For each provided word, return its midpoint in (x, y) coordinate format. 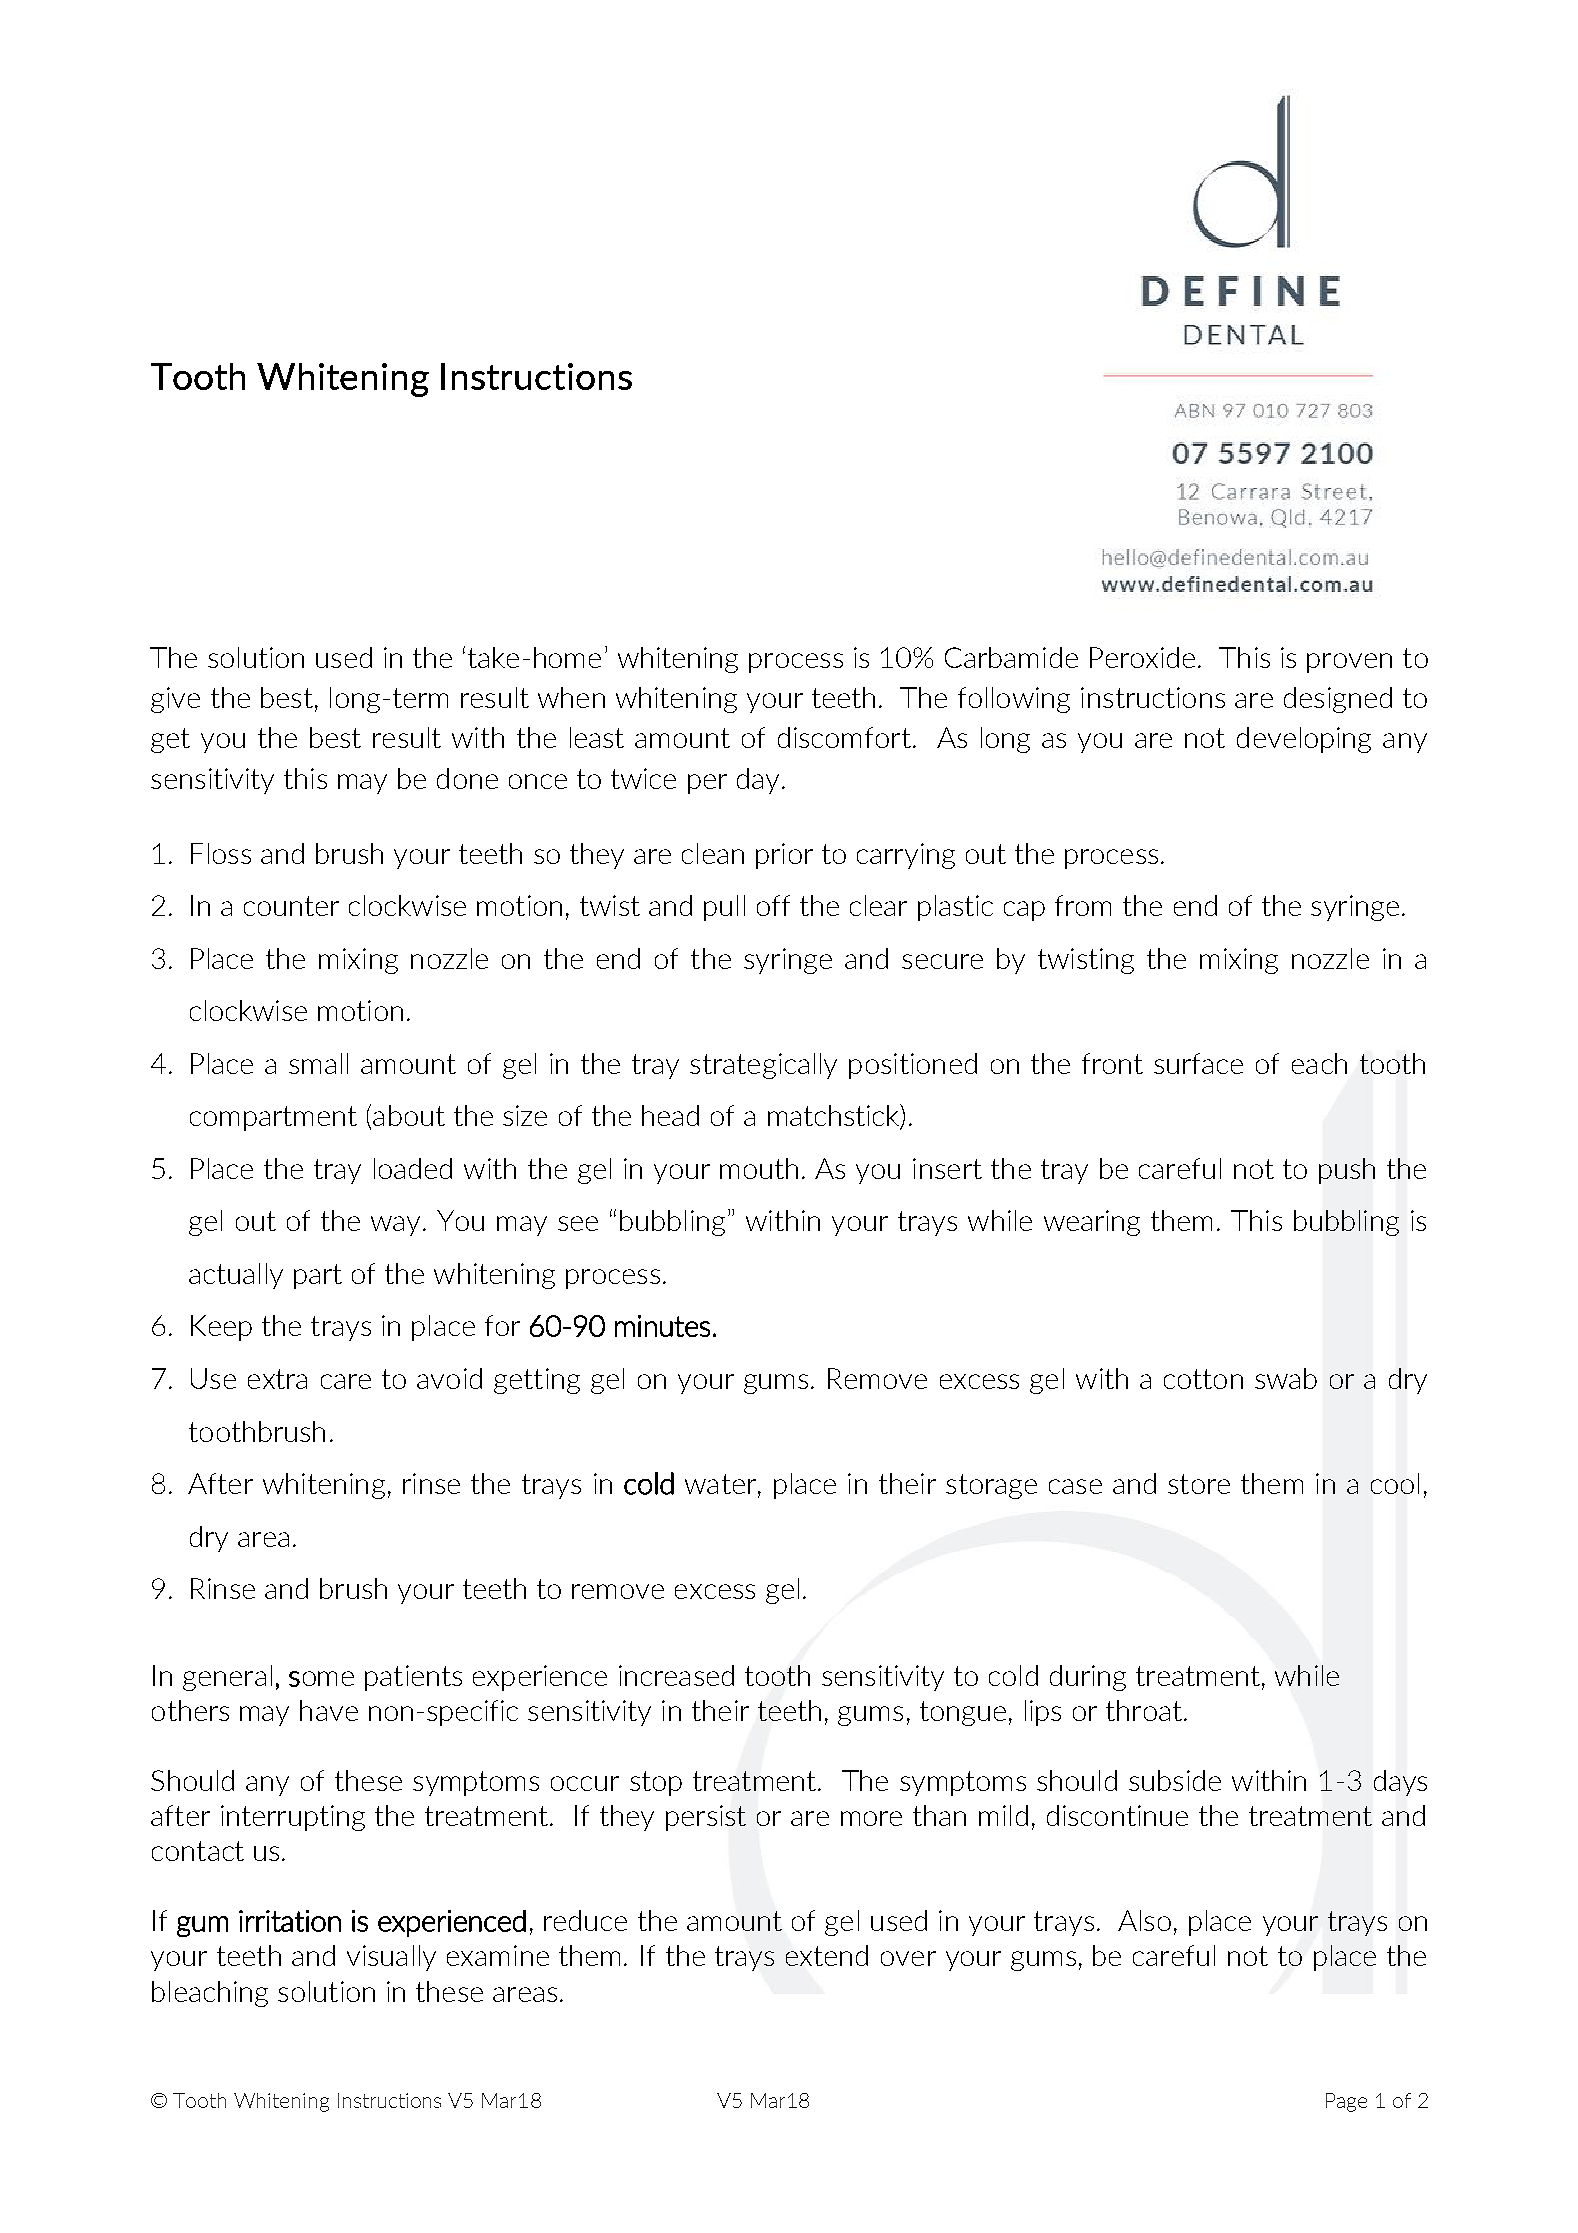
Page (1346, 2102)
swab (1286, 1378)
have (329, 1710)
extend (827, 1955)
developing (1304, 740)
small (318, 1063)
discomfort (844, 737)
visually (391, 1958)
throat (1144, 1710)
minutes (662, 1326)
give (175, 700)
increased (676, 1675)
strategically (763, 1066)
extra (277, 1379)
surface (1198, 1063)
